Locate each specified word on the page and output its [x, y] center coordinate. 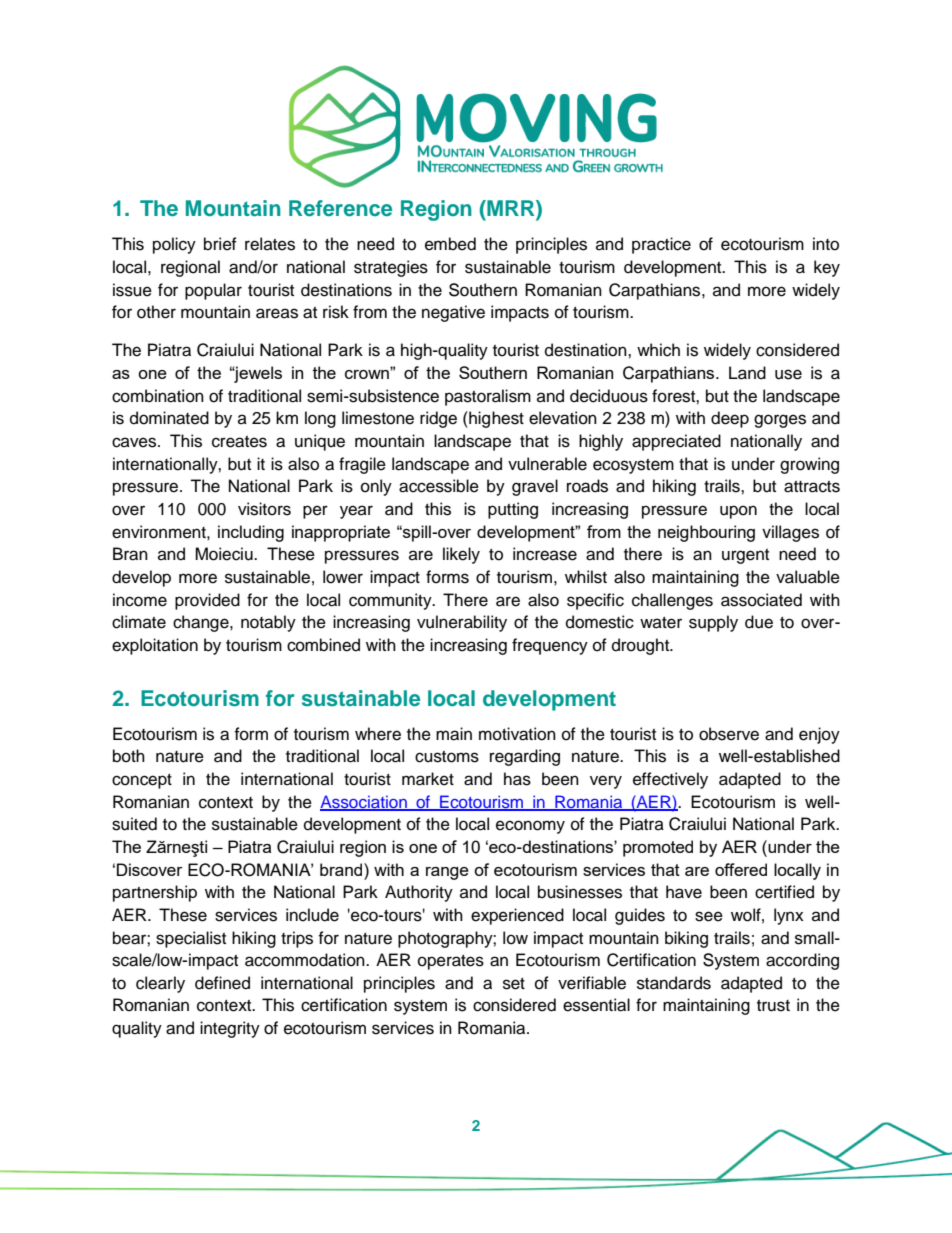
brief [220, 244]
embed [450, 244]
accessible [439, 486]
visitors [264, 509]
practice [661, 245]
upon [738, 512]
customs [447, 757]
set [514, 984]
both [129, 756]
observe [729, 734]
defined [222, 983]
